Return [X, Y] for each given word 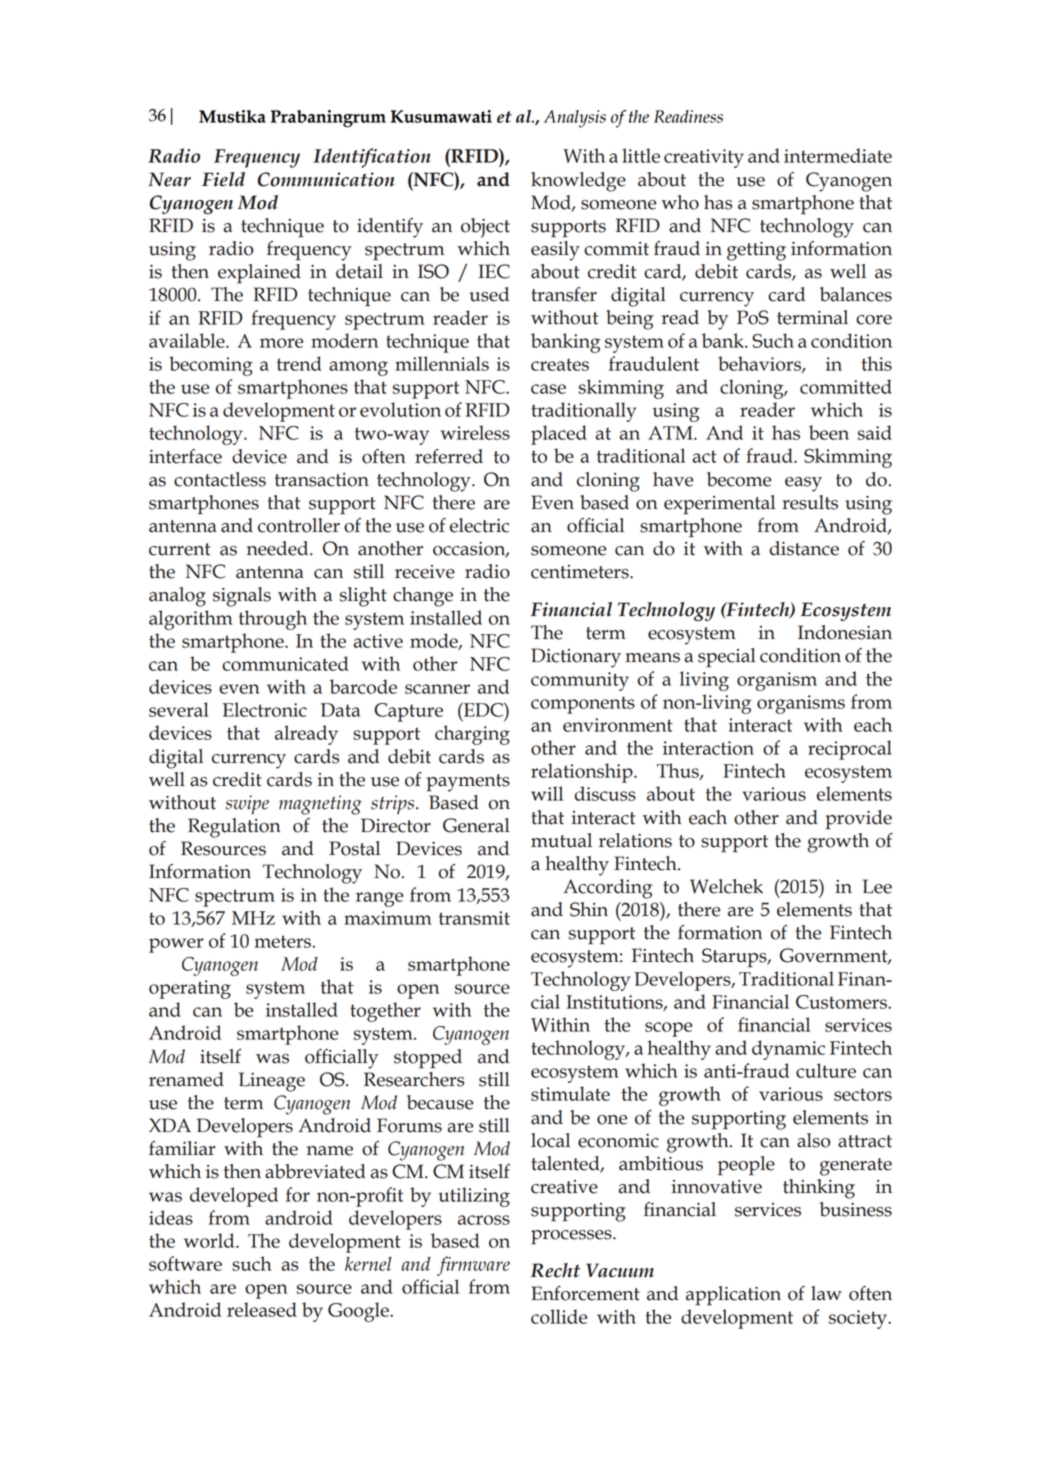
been [829, 432]
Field [223, 179]
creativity [704, 158]
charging [472, 735]
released [262, 1309]
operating [190, 989]
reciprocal [850, 750]
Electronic [265, 709]
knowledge [578, 182]
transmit [474, 918]
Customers [842, 1002]
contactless [220, 479]
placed [559, 435]
